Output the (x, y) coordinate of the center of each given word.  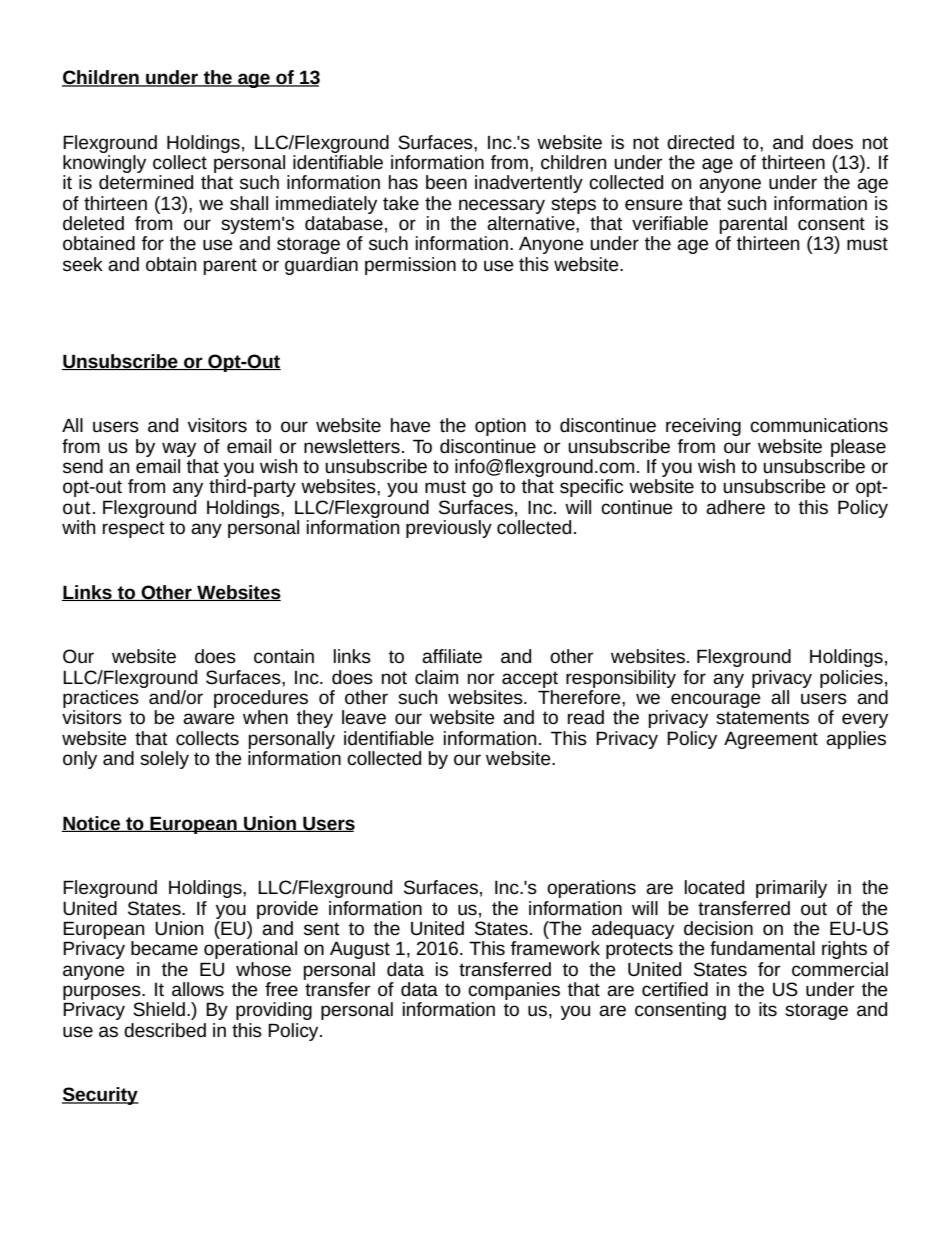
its (768, 1009)
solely (164, 760)
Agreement (771, 740)
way (179, 449)
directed (700, 142)
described (165, 1030)
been (446, 182)
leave (364, 717)
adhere (735, 507)
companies (514, 991)
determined (146, 182)
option (500, 427)
